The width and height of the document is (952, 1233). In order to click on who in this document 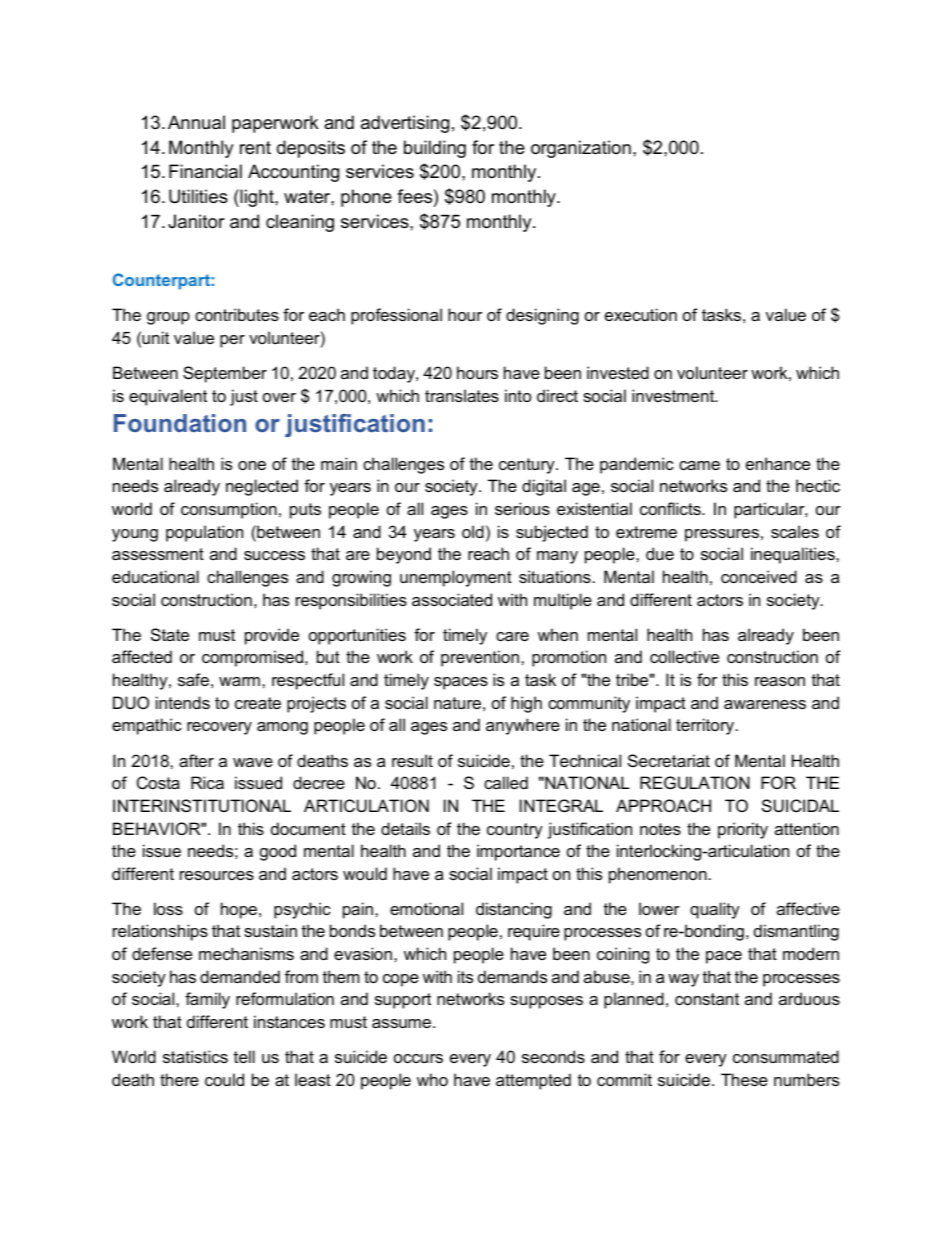, I will do `click(432, 1079)`.
